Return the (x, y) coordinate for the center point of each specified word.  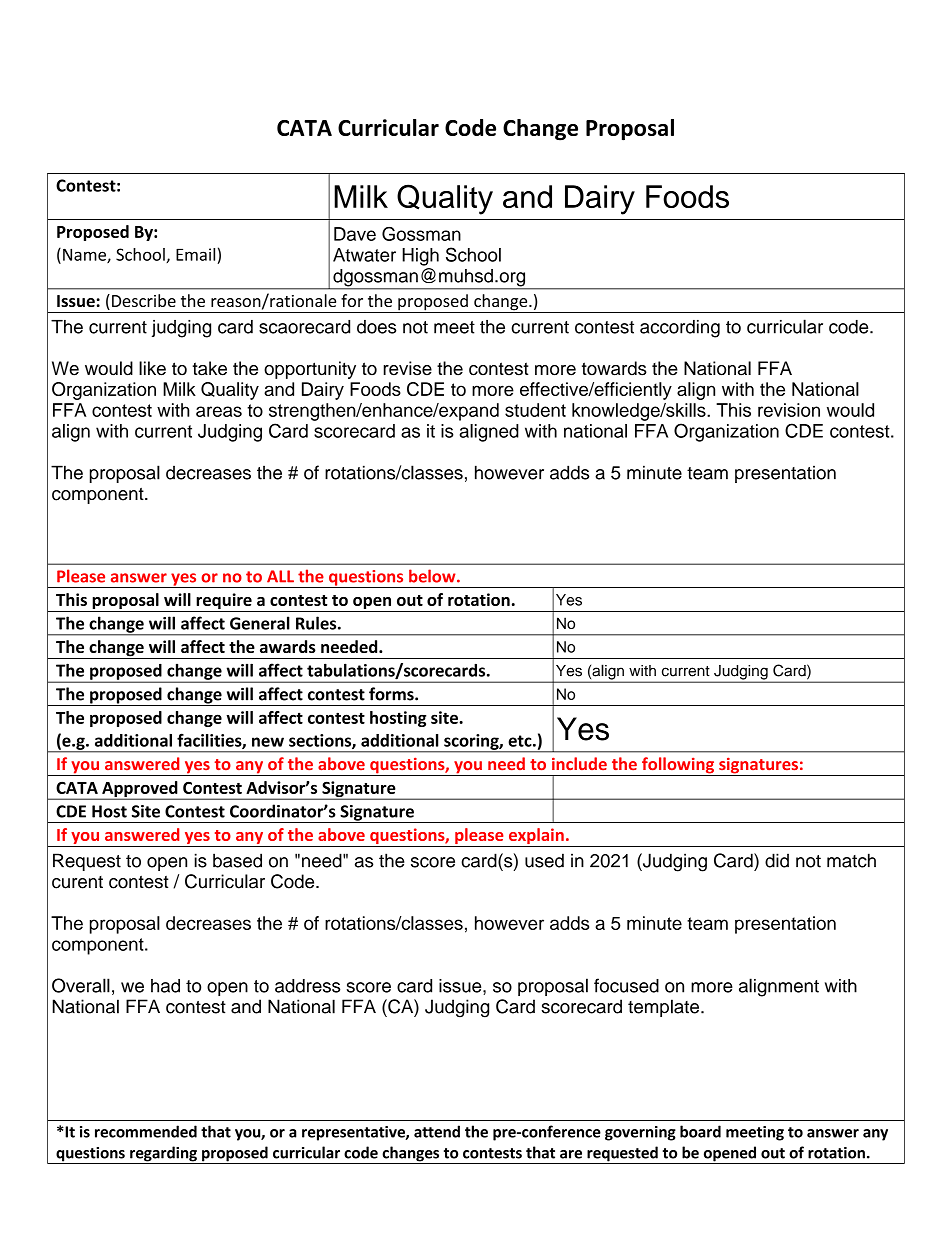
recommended (146, 1131)
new (268, 742)
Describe (144, 300)
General (260, 623)
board (700, 1131)
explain (536, 837)
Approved (140, 790)
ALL (280, 576)
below (433, 576)
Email (195, 254)
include (579, 763)
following (678, 766)
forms (392, 694)
